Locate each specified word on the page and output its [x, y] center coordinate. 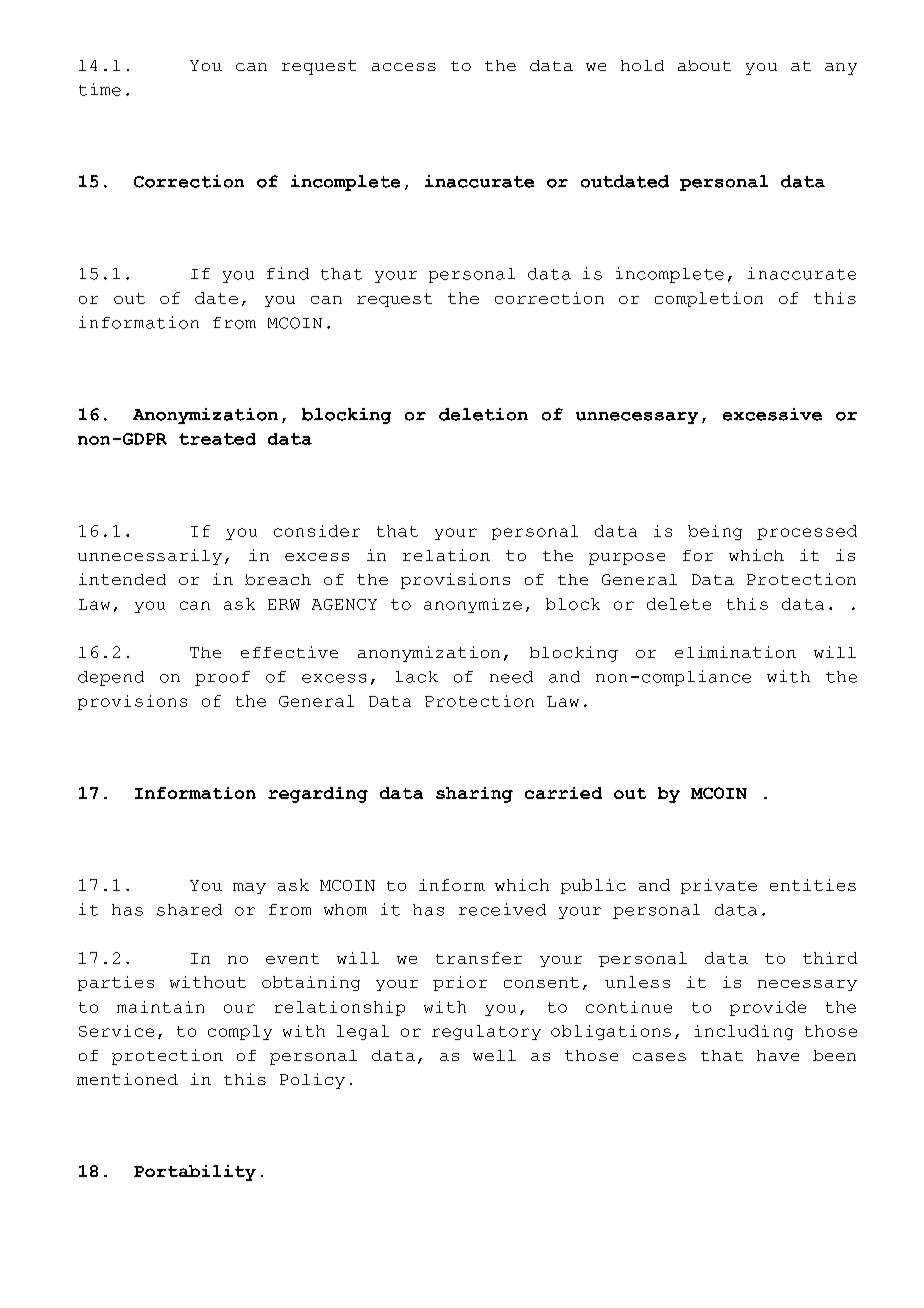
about [704, 65]
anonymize [473, 605]
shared [189, 910]
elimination [735, 652]
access [404, 67]
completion [709, 299]
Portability [195, 1173]
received [502, 909]
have [778, 1055]
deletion [483, 414]
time [100, 89]
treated [217, 439]
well [494, 1055]
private [719, 886]
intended [122, 579]
